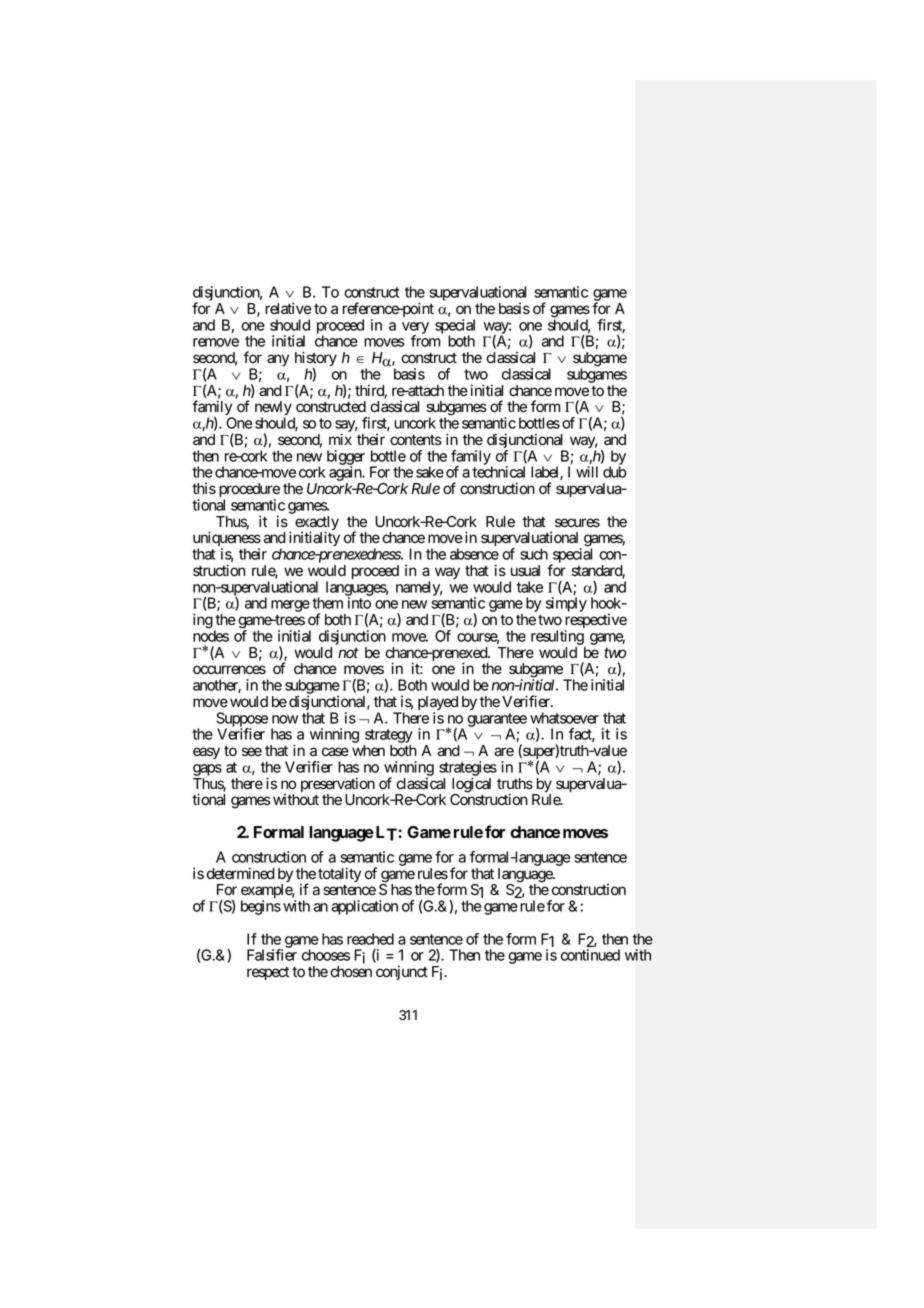 This image has width=924, height=1308. Describe the element at coordinates (359, 603) in the image. I see `into` at that location.
